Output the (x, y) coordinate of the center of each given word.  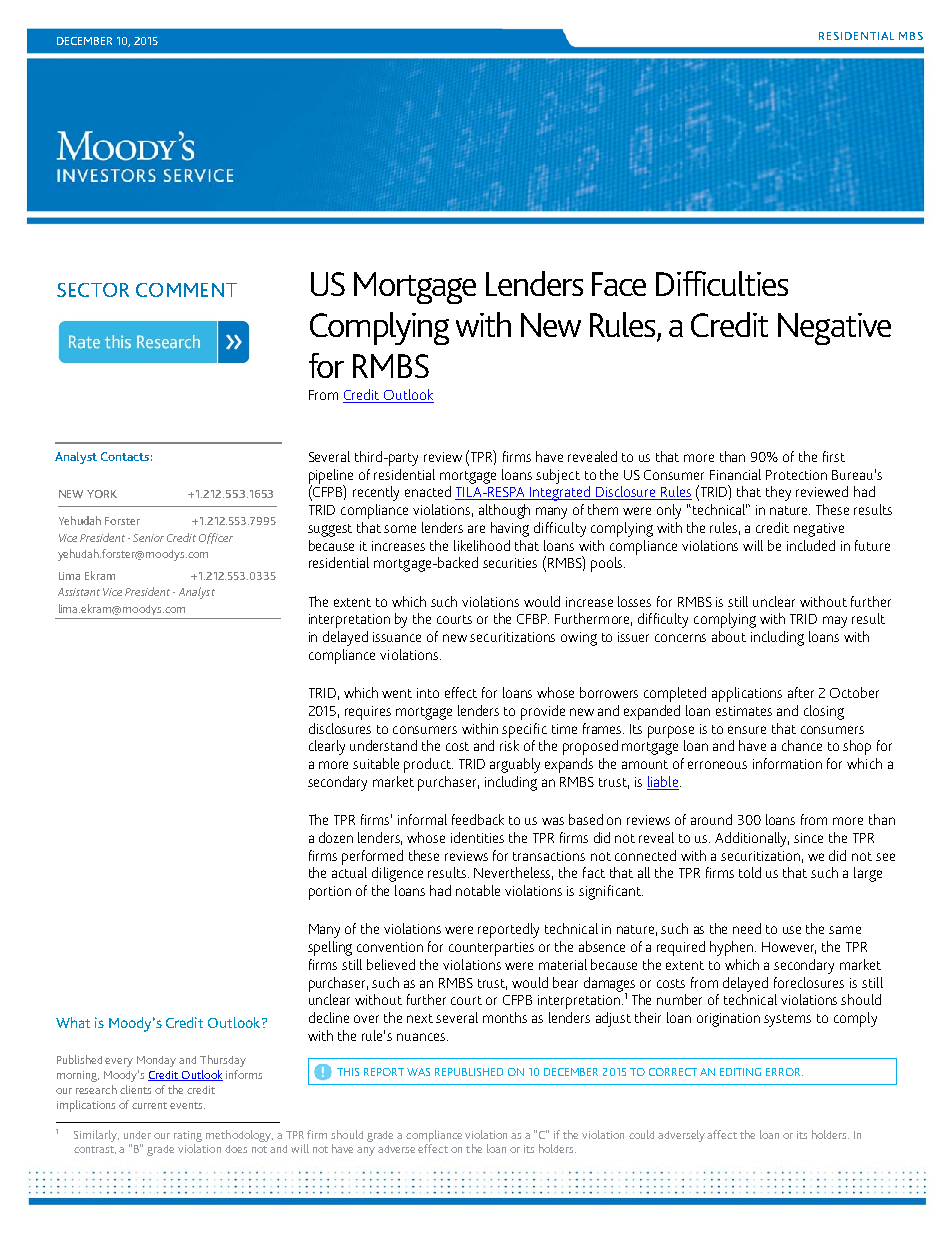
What (73, 1022)
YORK (102, 494)
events (187, 1105)
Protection (796, 475)
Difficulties (722, 283)
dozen (336, 837)
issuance (397, 637)
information (787, 763)
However (789, 948)
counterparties (491, 949)
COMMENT (186, 290)
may (835, 622)
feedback (478, 819)
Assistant (79, 592)
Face (619, 284)
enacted (428, 491)
